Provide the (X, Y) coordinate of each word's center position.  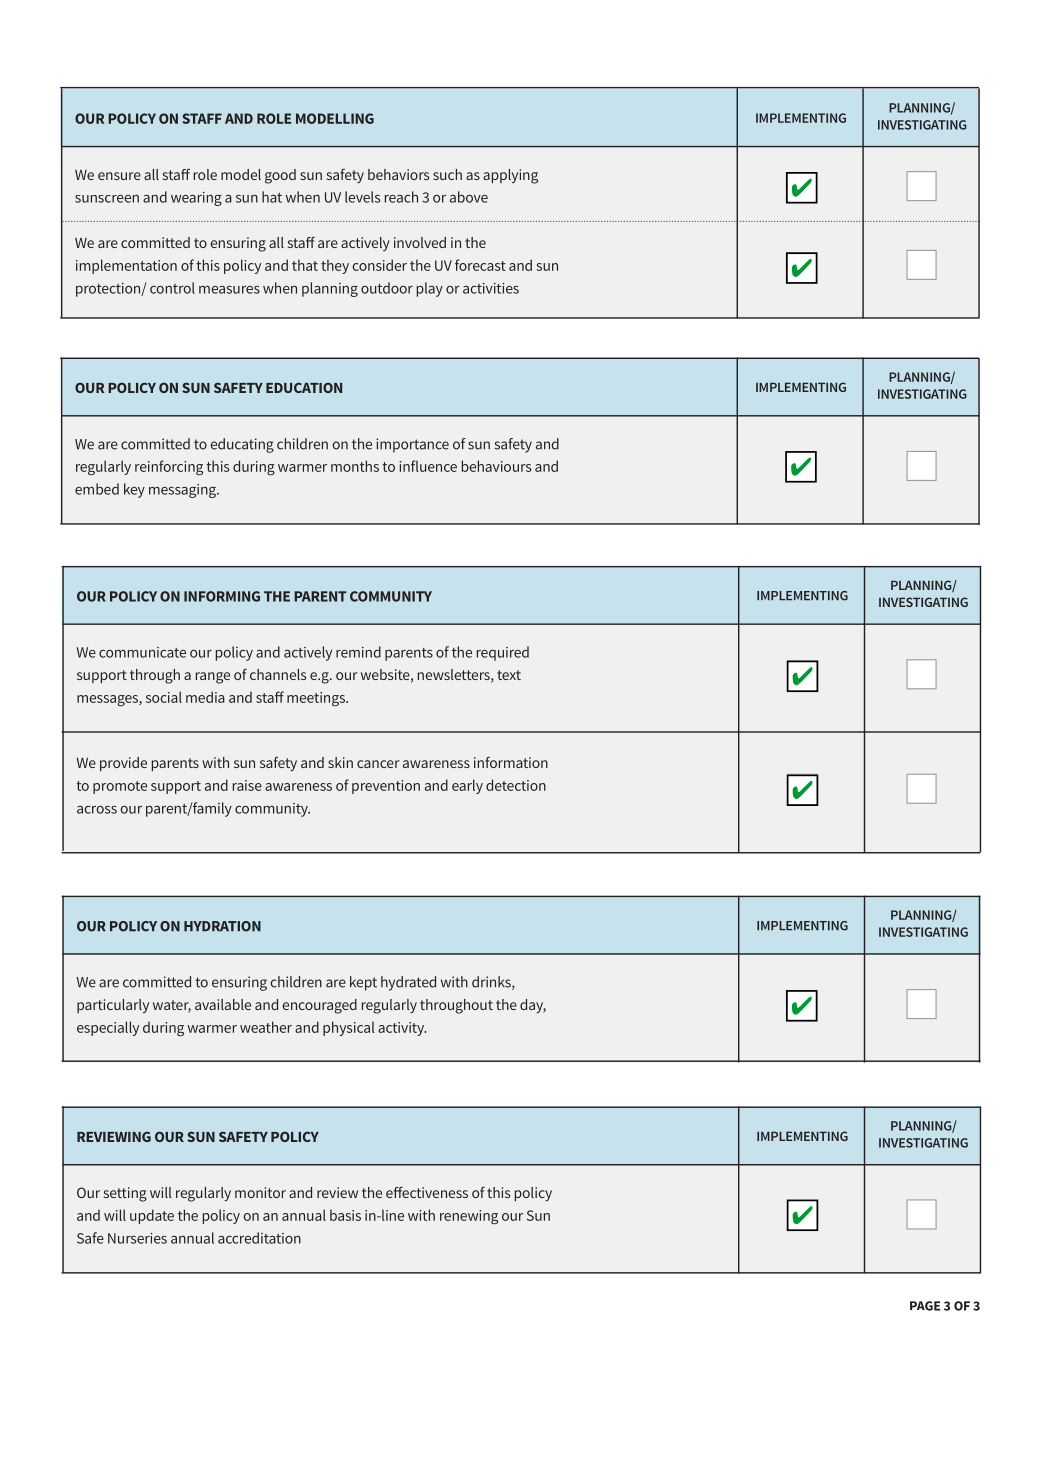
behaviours (496, 466)
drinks (492, 983)
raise (247, 785)
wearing (196, 199)
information (511, 762)
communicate (142, 652)
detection (516, 785)
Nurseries (137, 1238)
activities (491, 288)
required (503, 653)
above (469, 197)
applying (510, 176)
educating (242, 445)
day (533, 1006)
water (172, 1006)
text (509, 675)
